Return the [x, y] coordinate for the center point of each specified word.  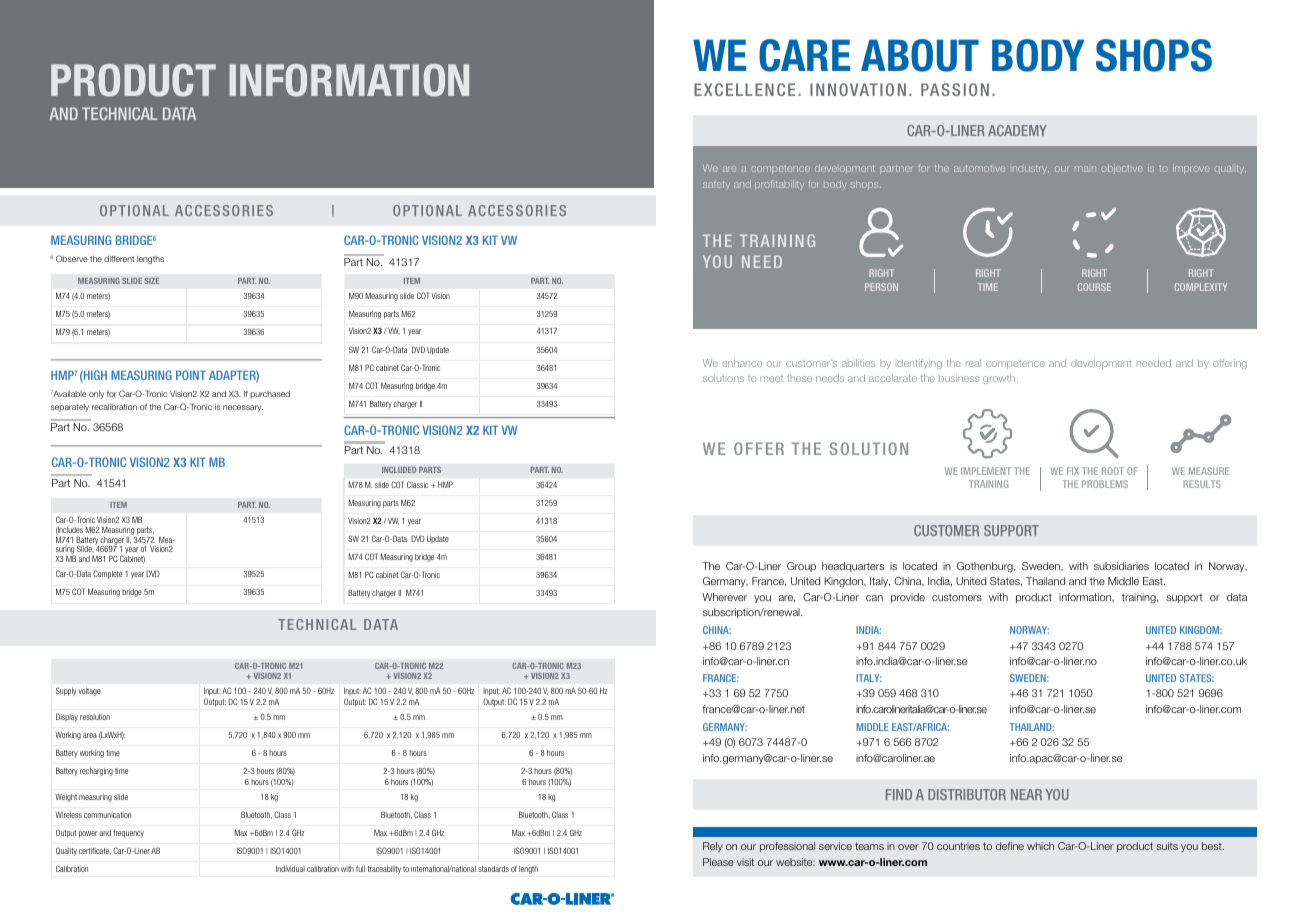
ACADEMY [1017, 130]
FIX [1073, 471]
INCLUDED [399, 470]
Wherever [724, 597]
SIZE [151, 281]
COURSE [1094, 287]
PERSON [881, 287]
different [119, 259]
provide [908, 598]
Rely [713, 847]
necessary [243, 408]
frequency [128, 834]
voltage [89, 692]
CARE [804, 55]
